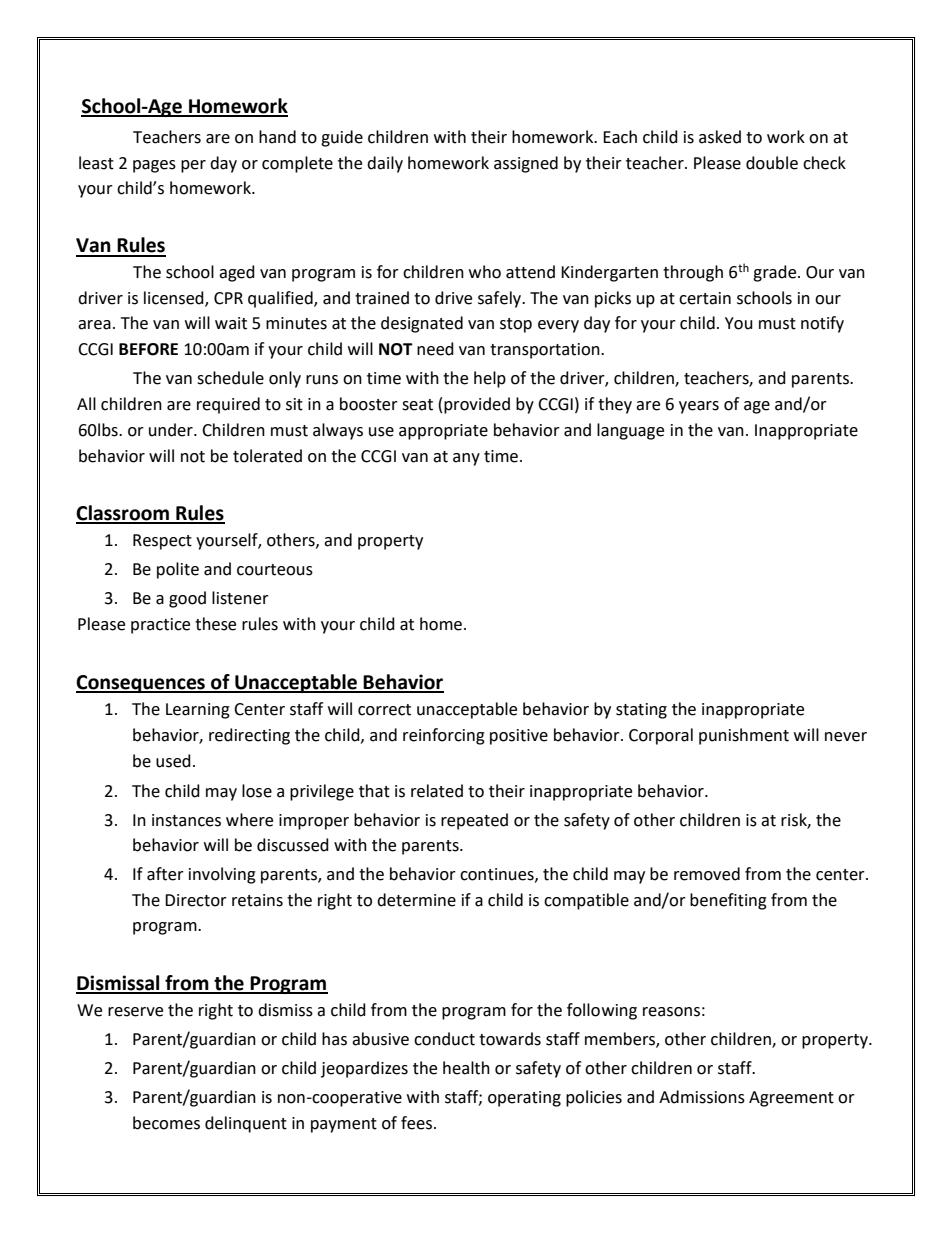  What do you see at coordinates (166, 1123) in the document?
I see `becomes` at bounding box center [166, 1123].
